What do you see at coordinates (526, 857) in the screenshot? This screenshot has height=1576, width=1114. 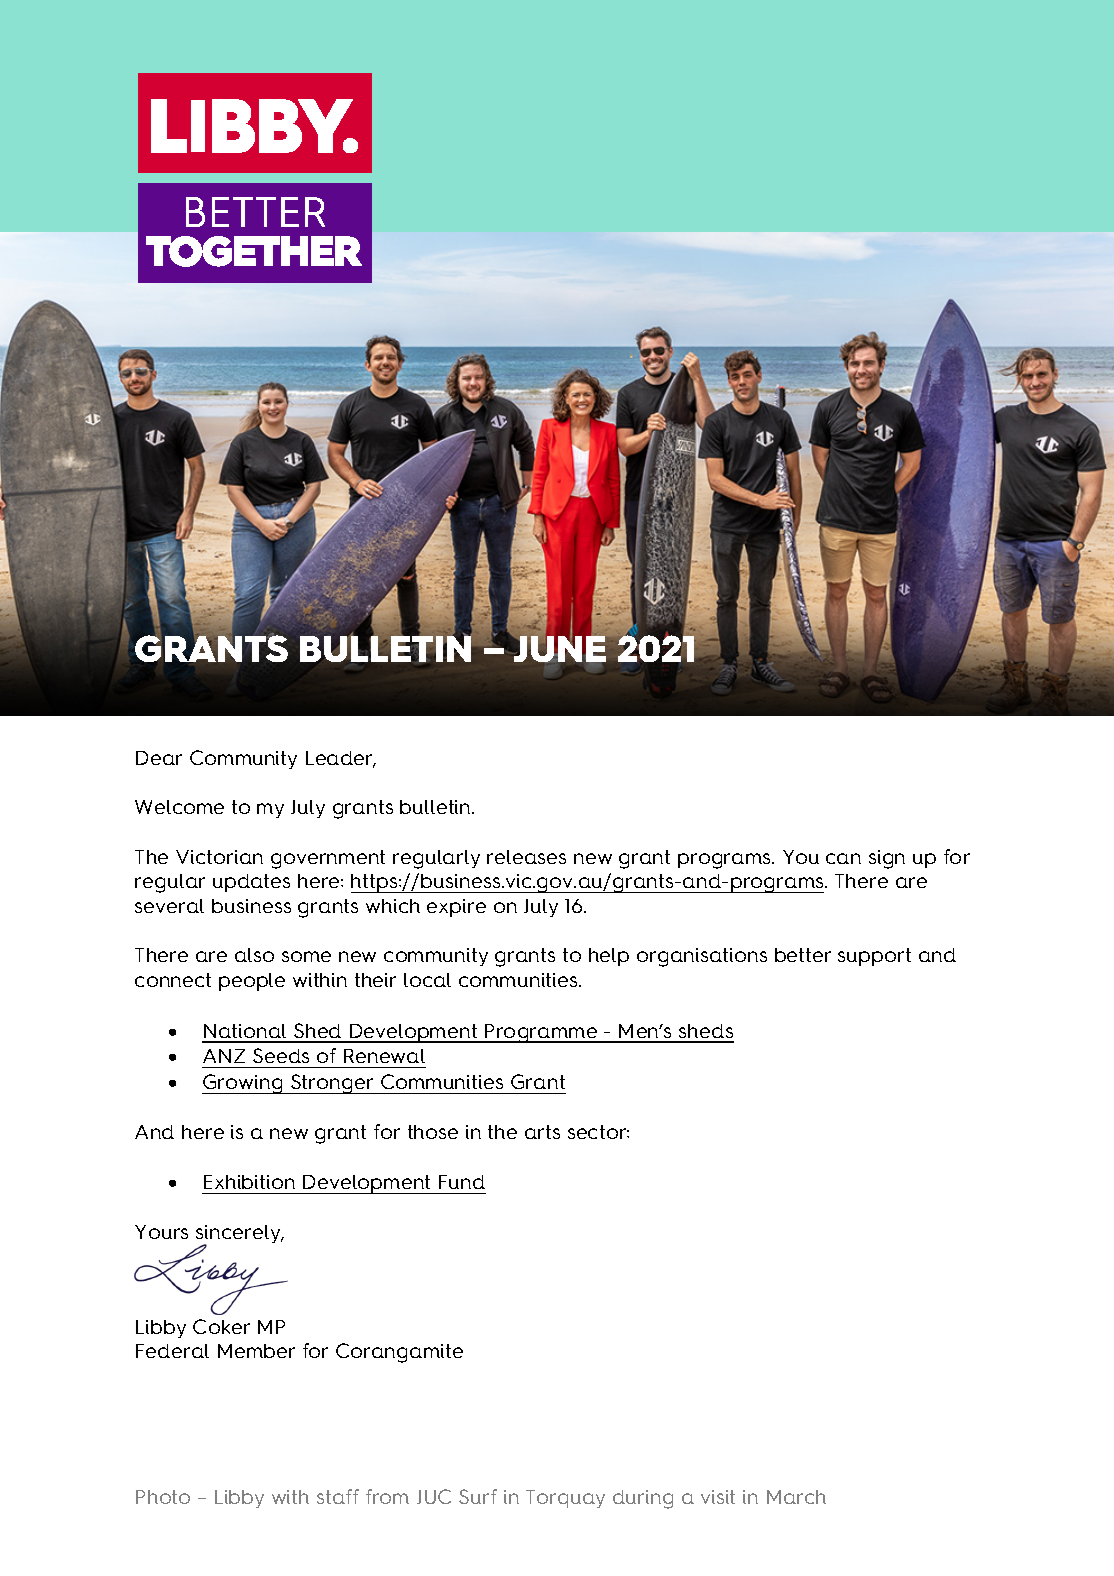 I see `releases` at bounding box center [526, 857].
